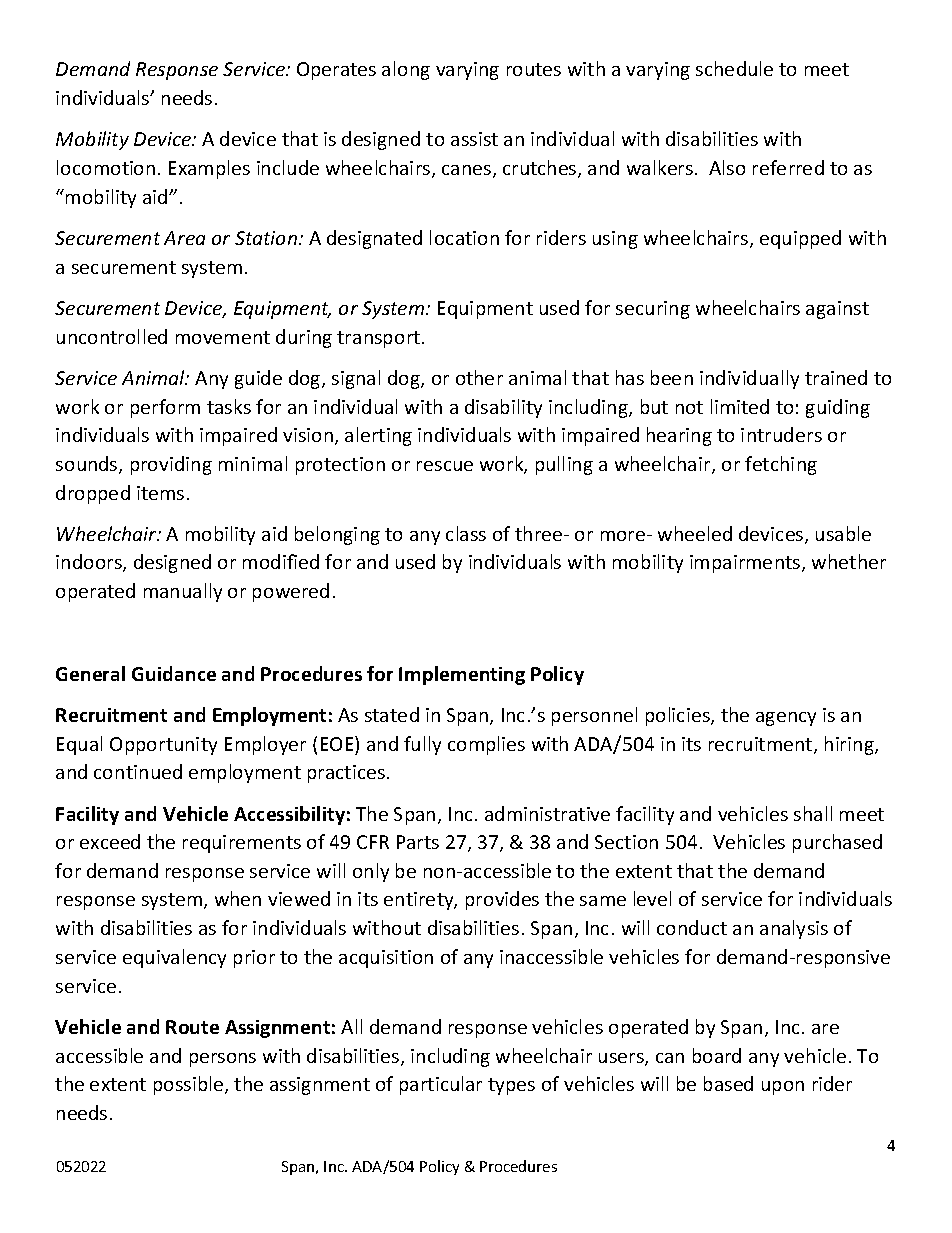 The image size is (952, 1233). Describe the element at coordinates (813, 813) in the screenshot. I see `shall` at that location.
